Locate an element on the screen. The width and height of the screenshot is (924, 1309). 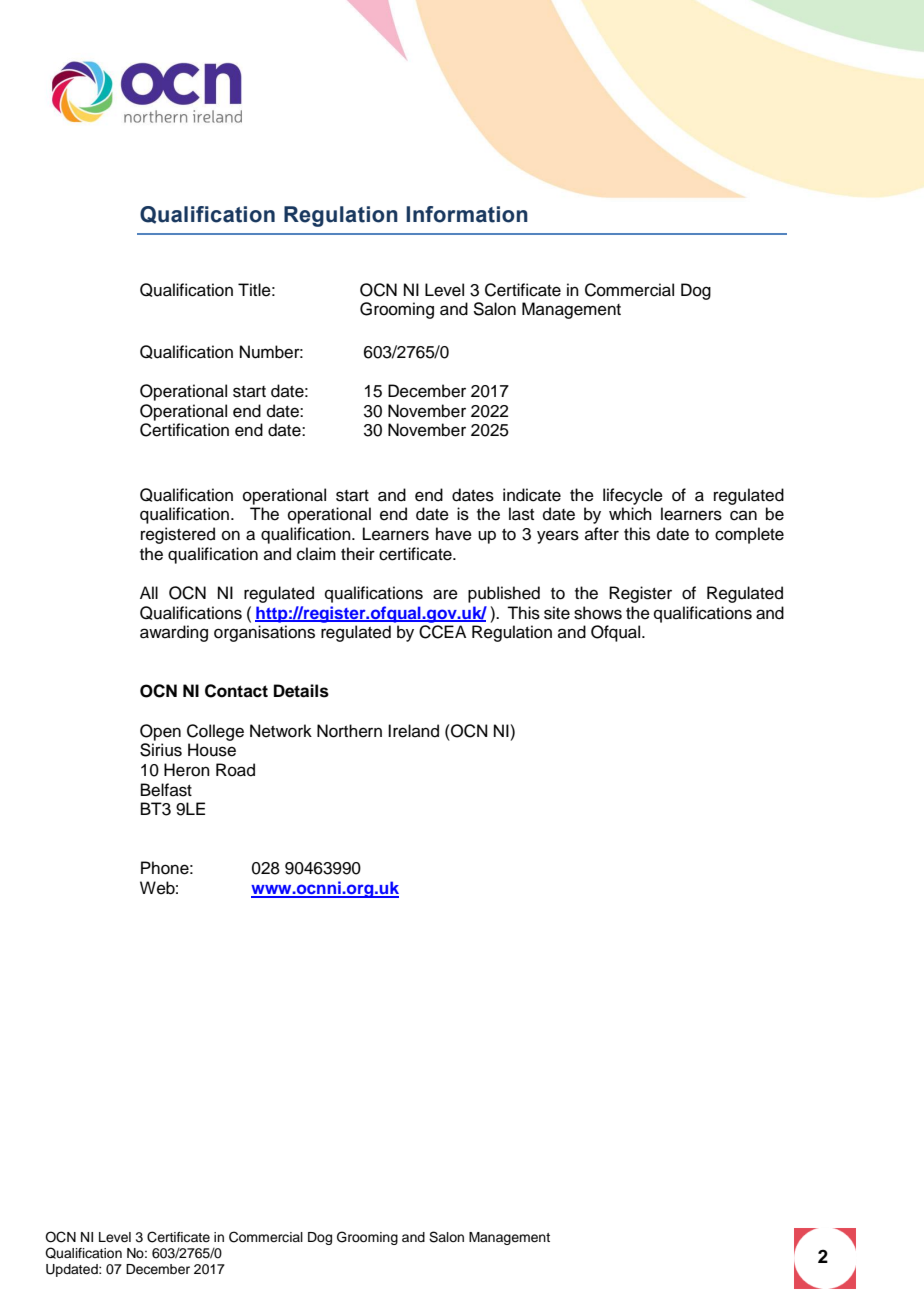
lifecycle is located at coordinates (633, 496).
